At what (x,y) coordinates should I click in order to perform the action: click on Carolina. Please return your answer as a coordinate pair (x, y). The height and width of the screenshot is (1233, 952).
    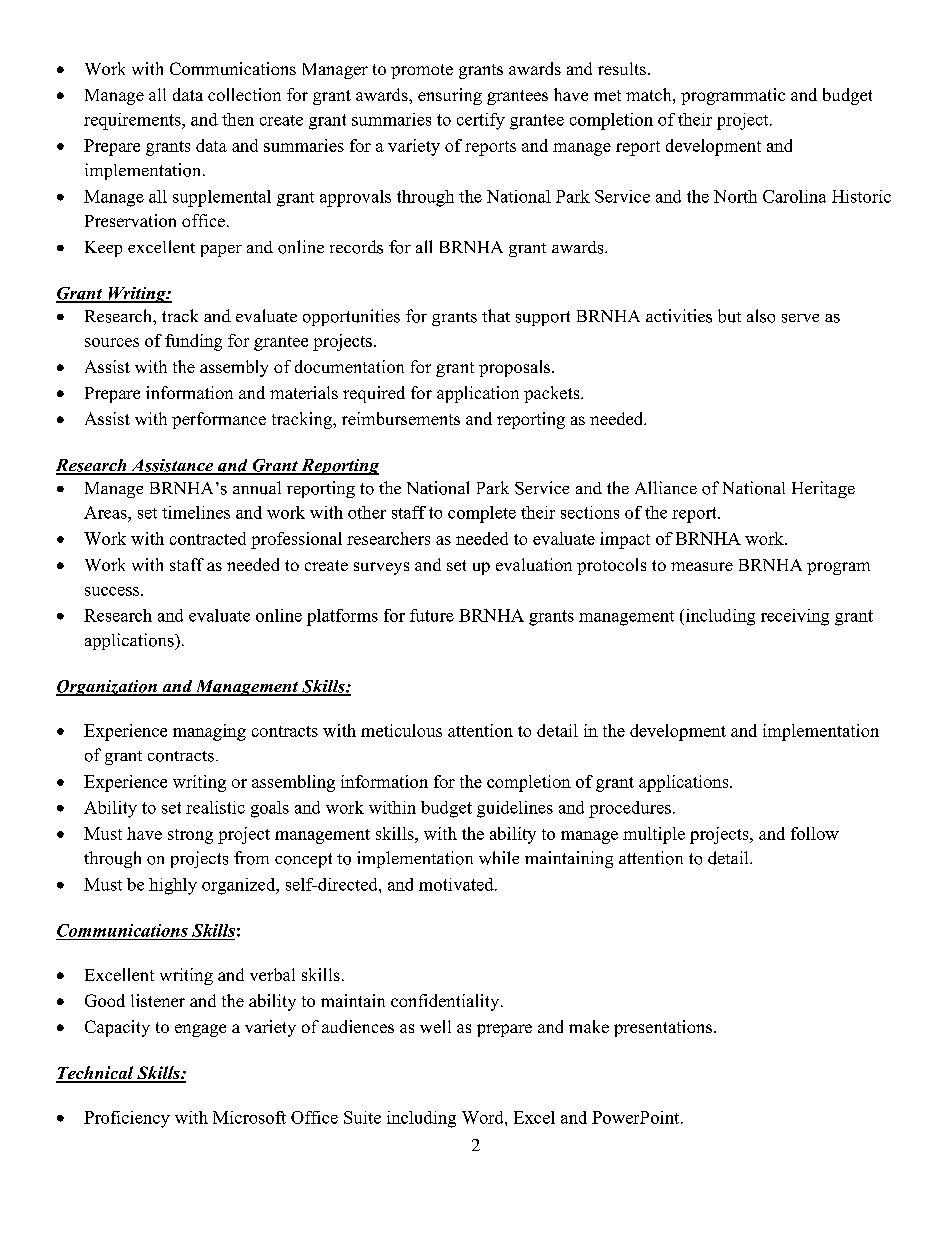
    Looking at the image, I should click on (794, 196).
